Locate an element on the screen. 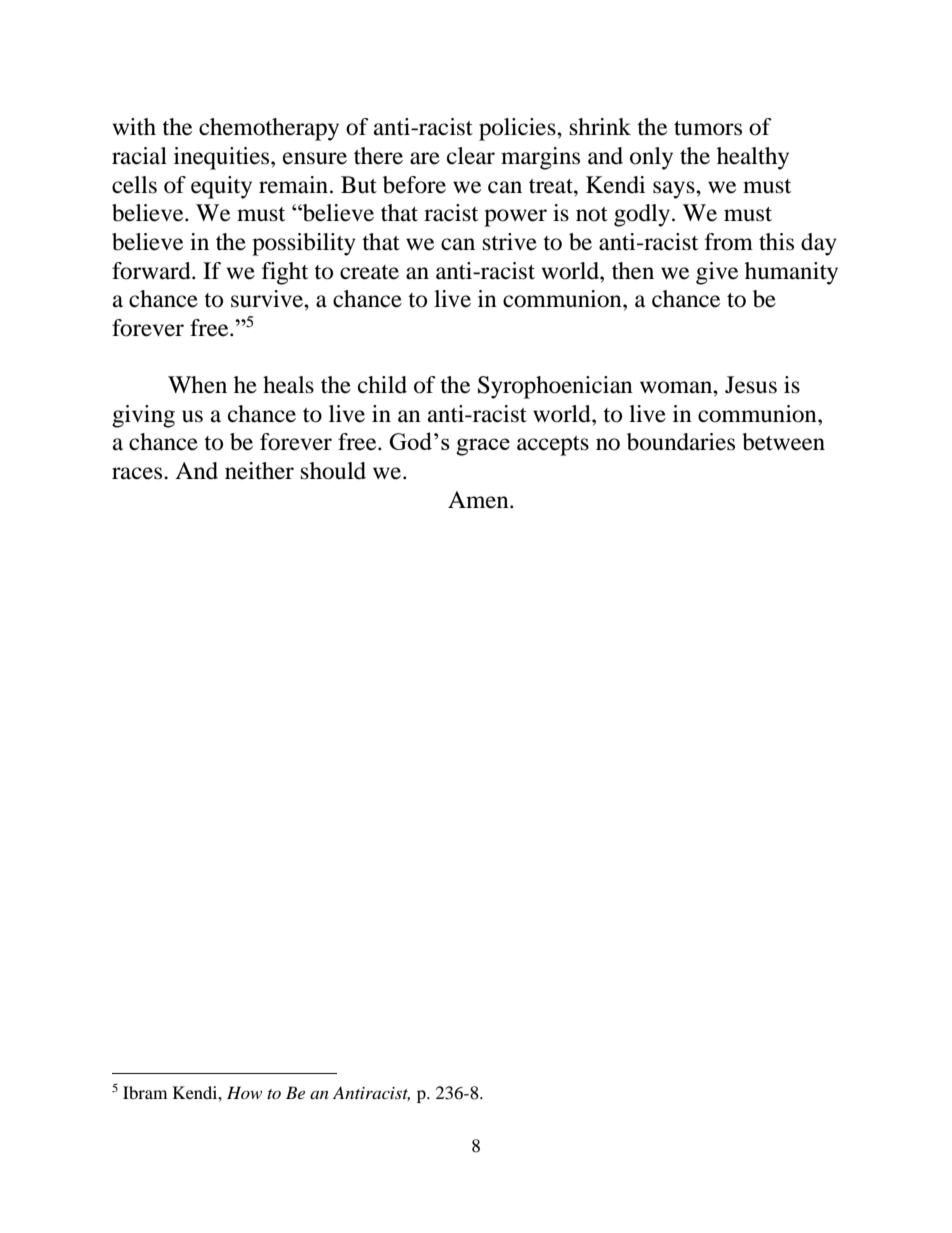 The width and height of the screenshot is (952, 1233). should is located at coordinates (333, 471).
